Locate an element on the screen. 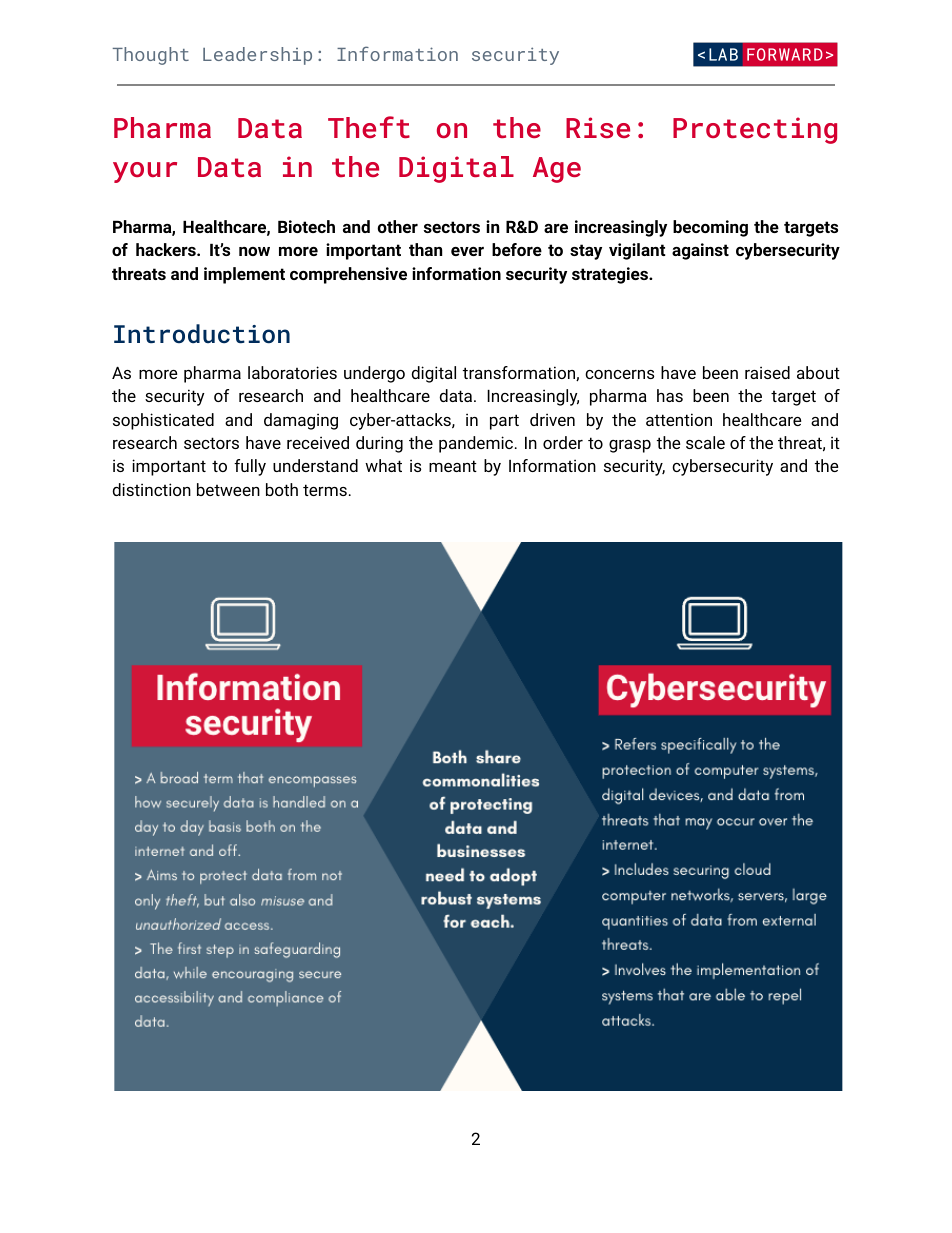 Image resolution: width=952 pixels, height=1233 pixels. Protecting is located at coordinates (755, 130).
